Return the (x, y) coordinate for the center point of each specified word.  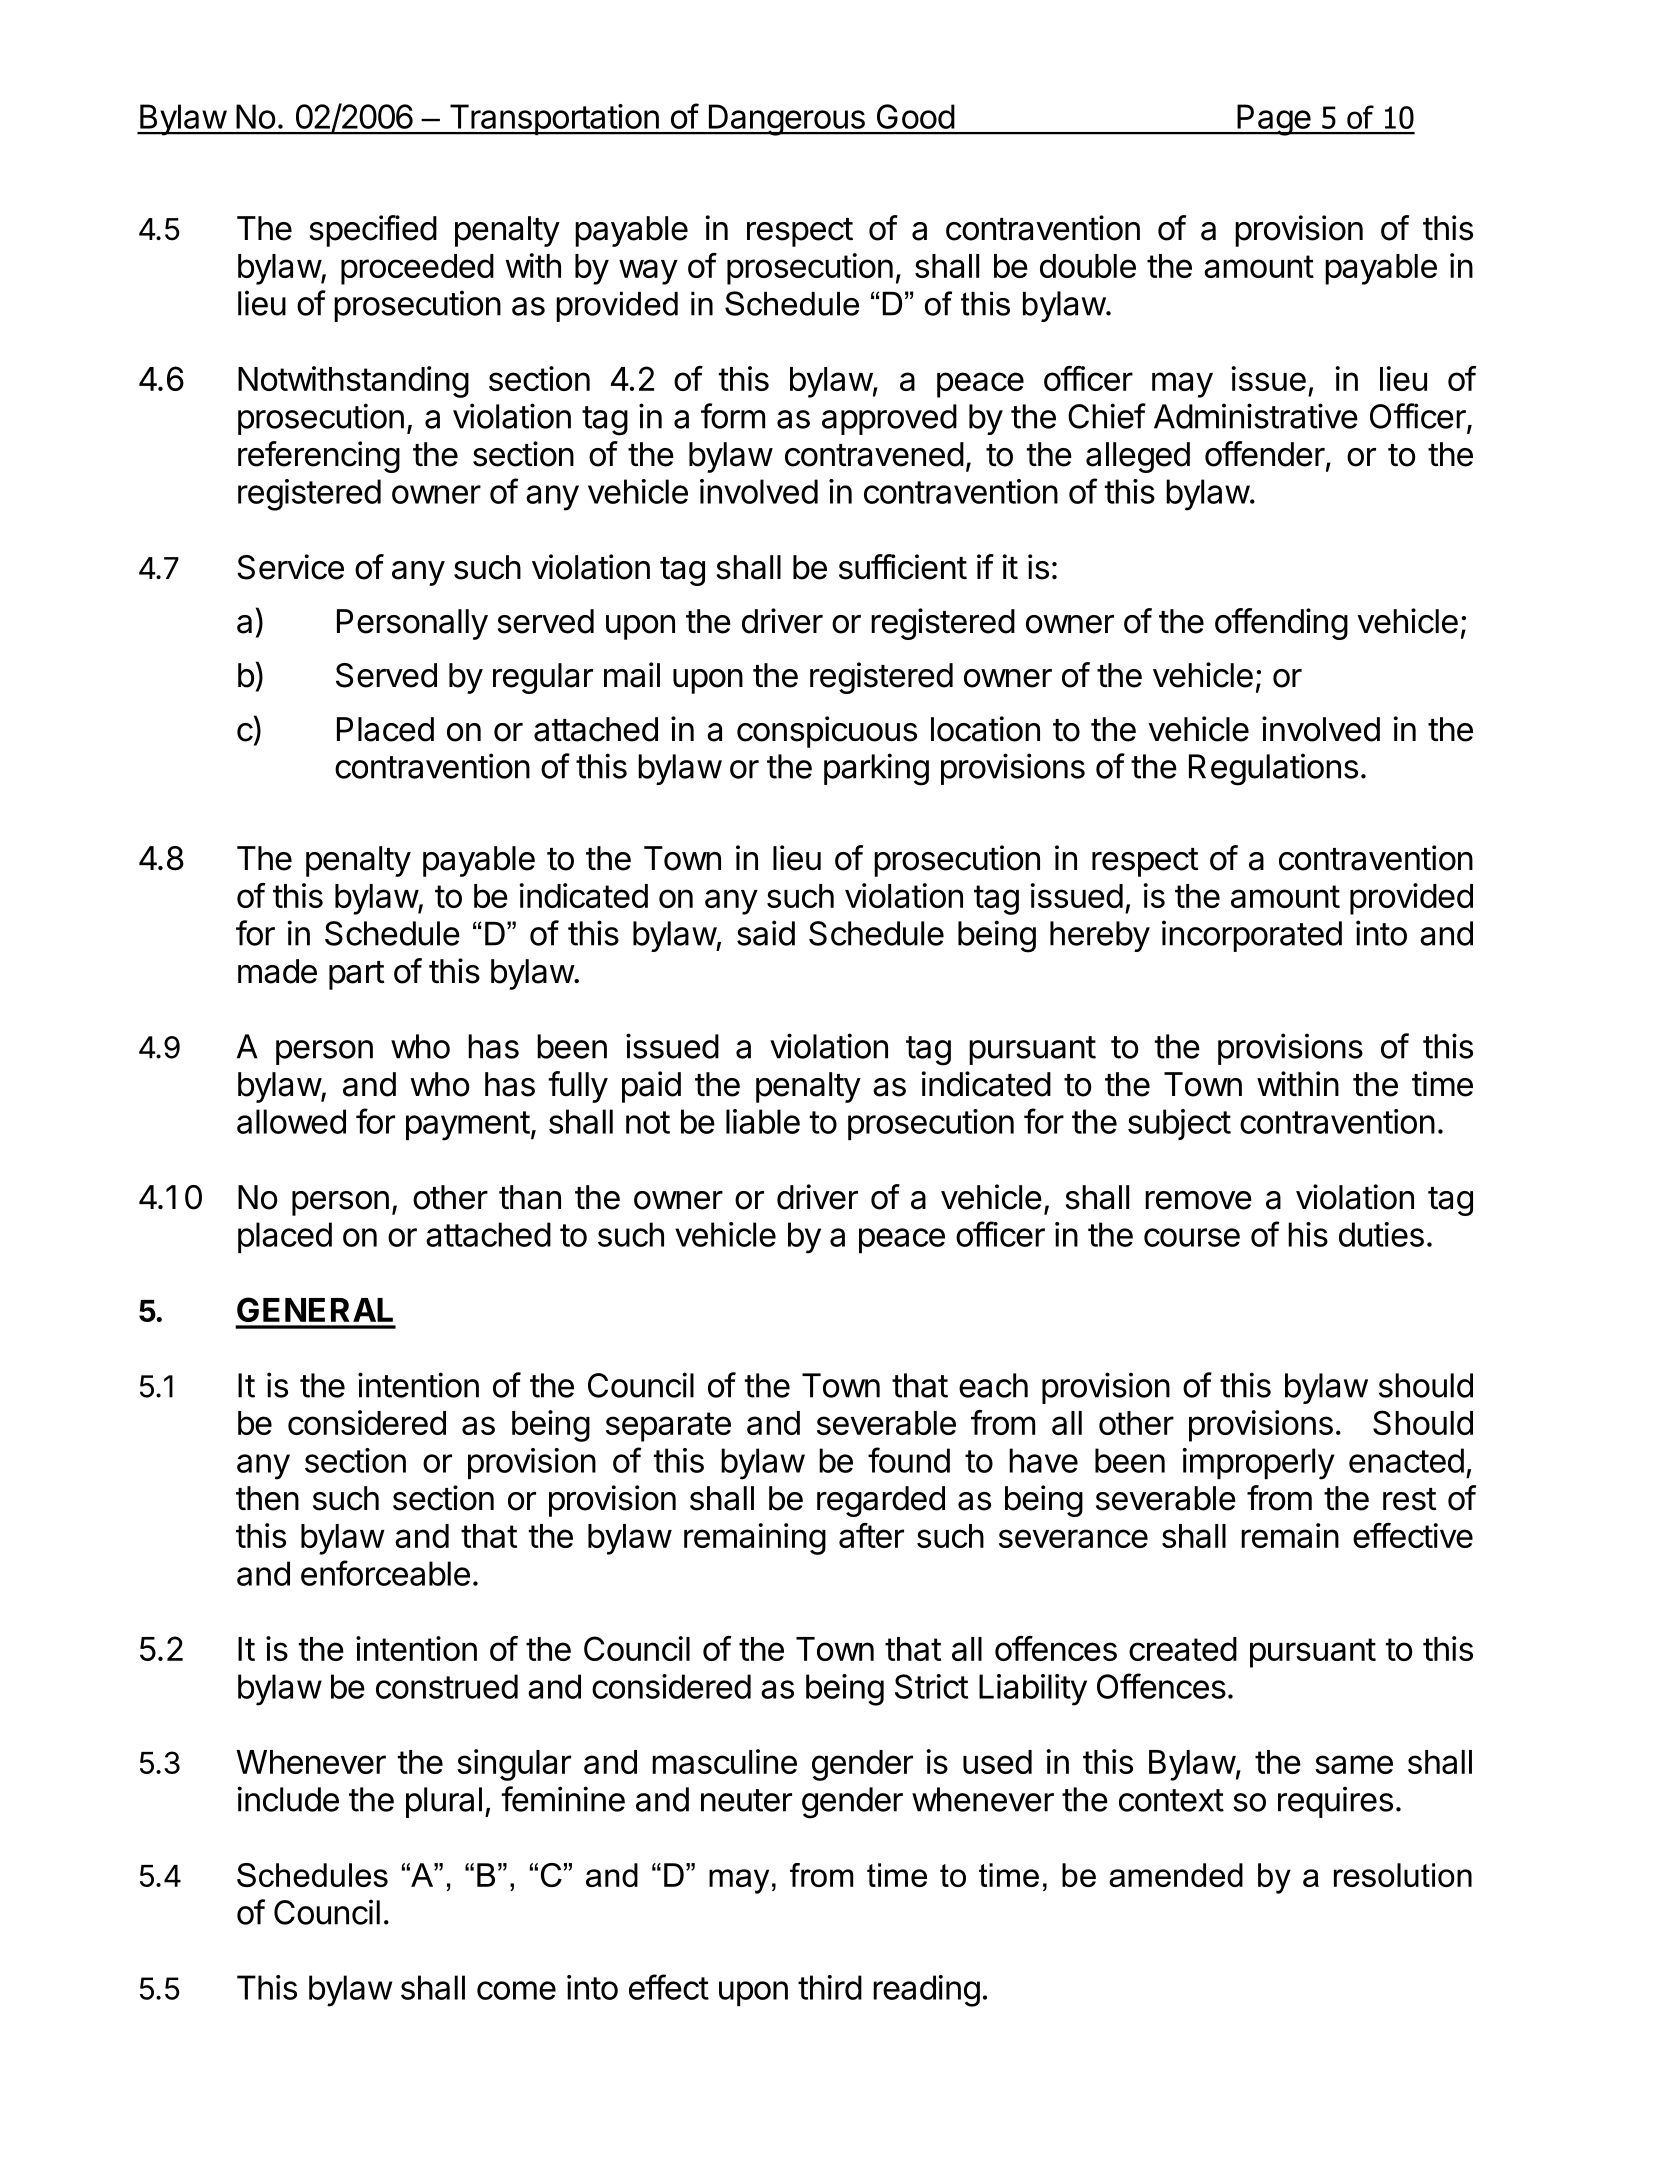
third (830, 1987)
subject (1179, 1124)
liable (763, 1121)
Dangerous (786, 120)
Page (1273, 120)
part (356, 975)
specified (373, 231)
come (516, 1990)
